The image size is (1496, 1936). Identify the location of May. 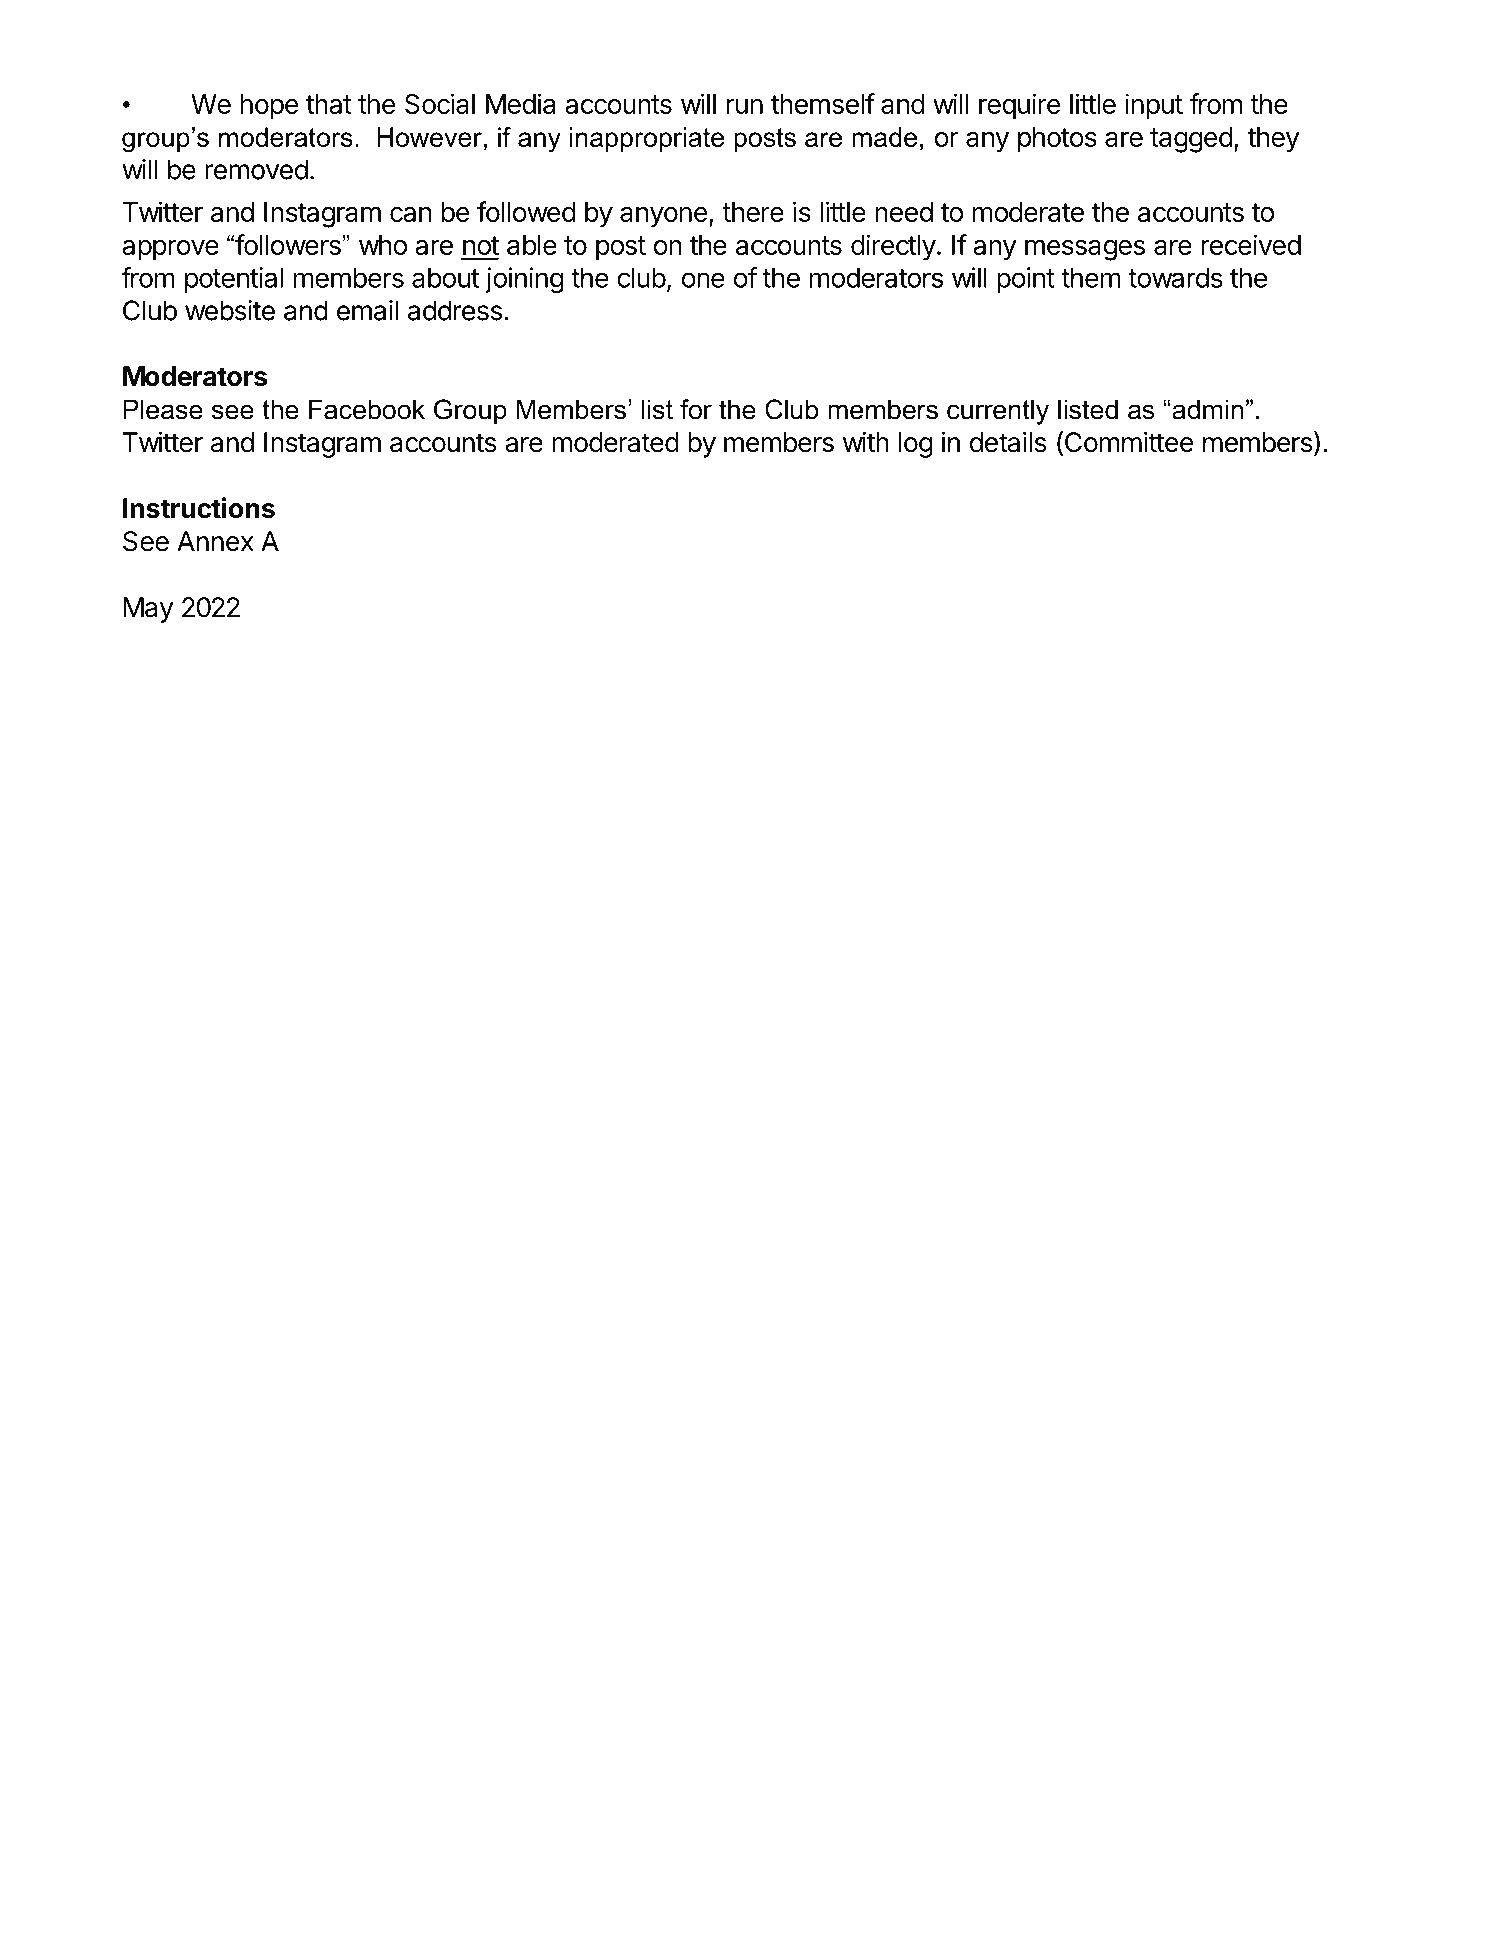
(149, 610).
